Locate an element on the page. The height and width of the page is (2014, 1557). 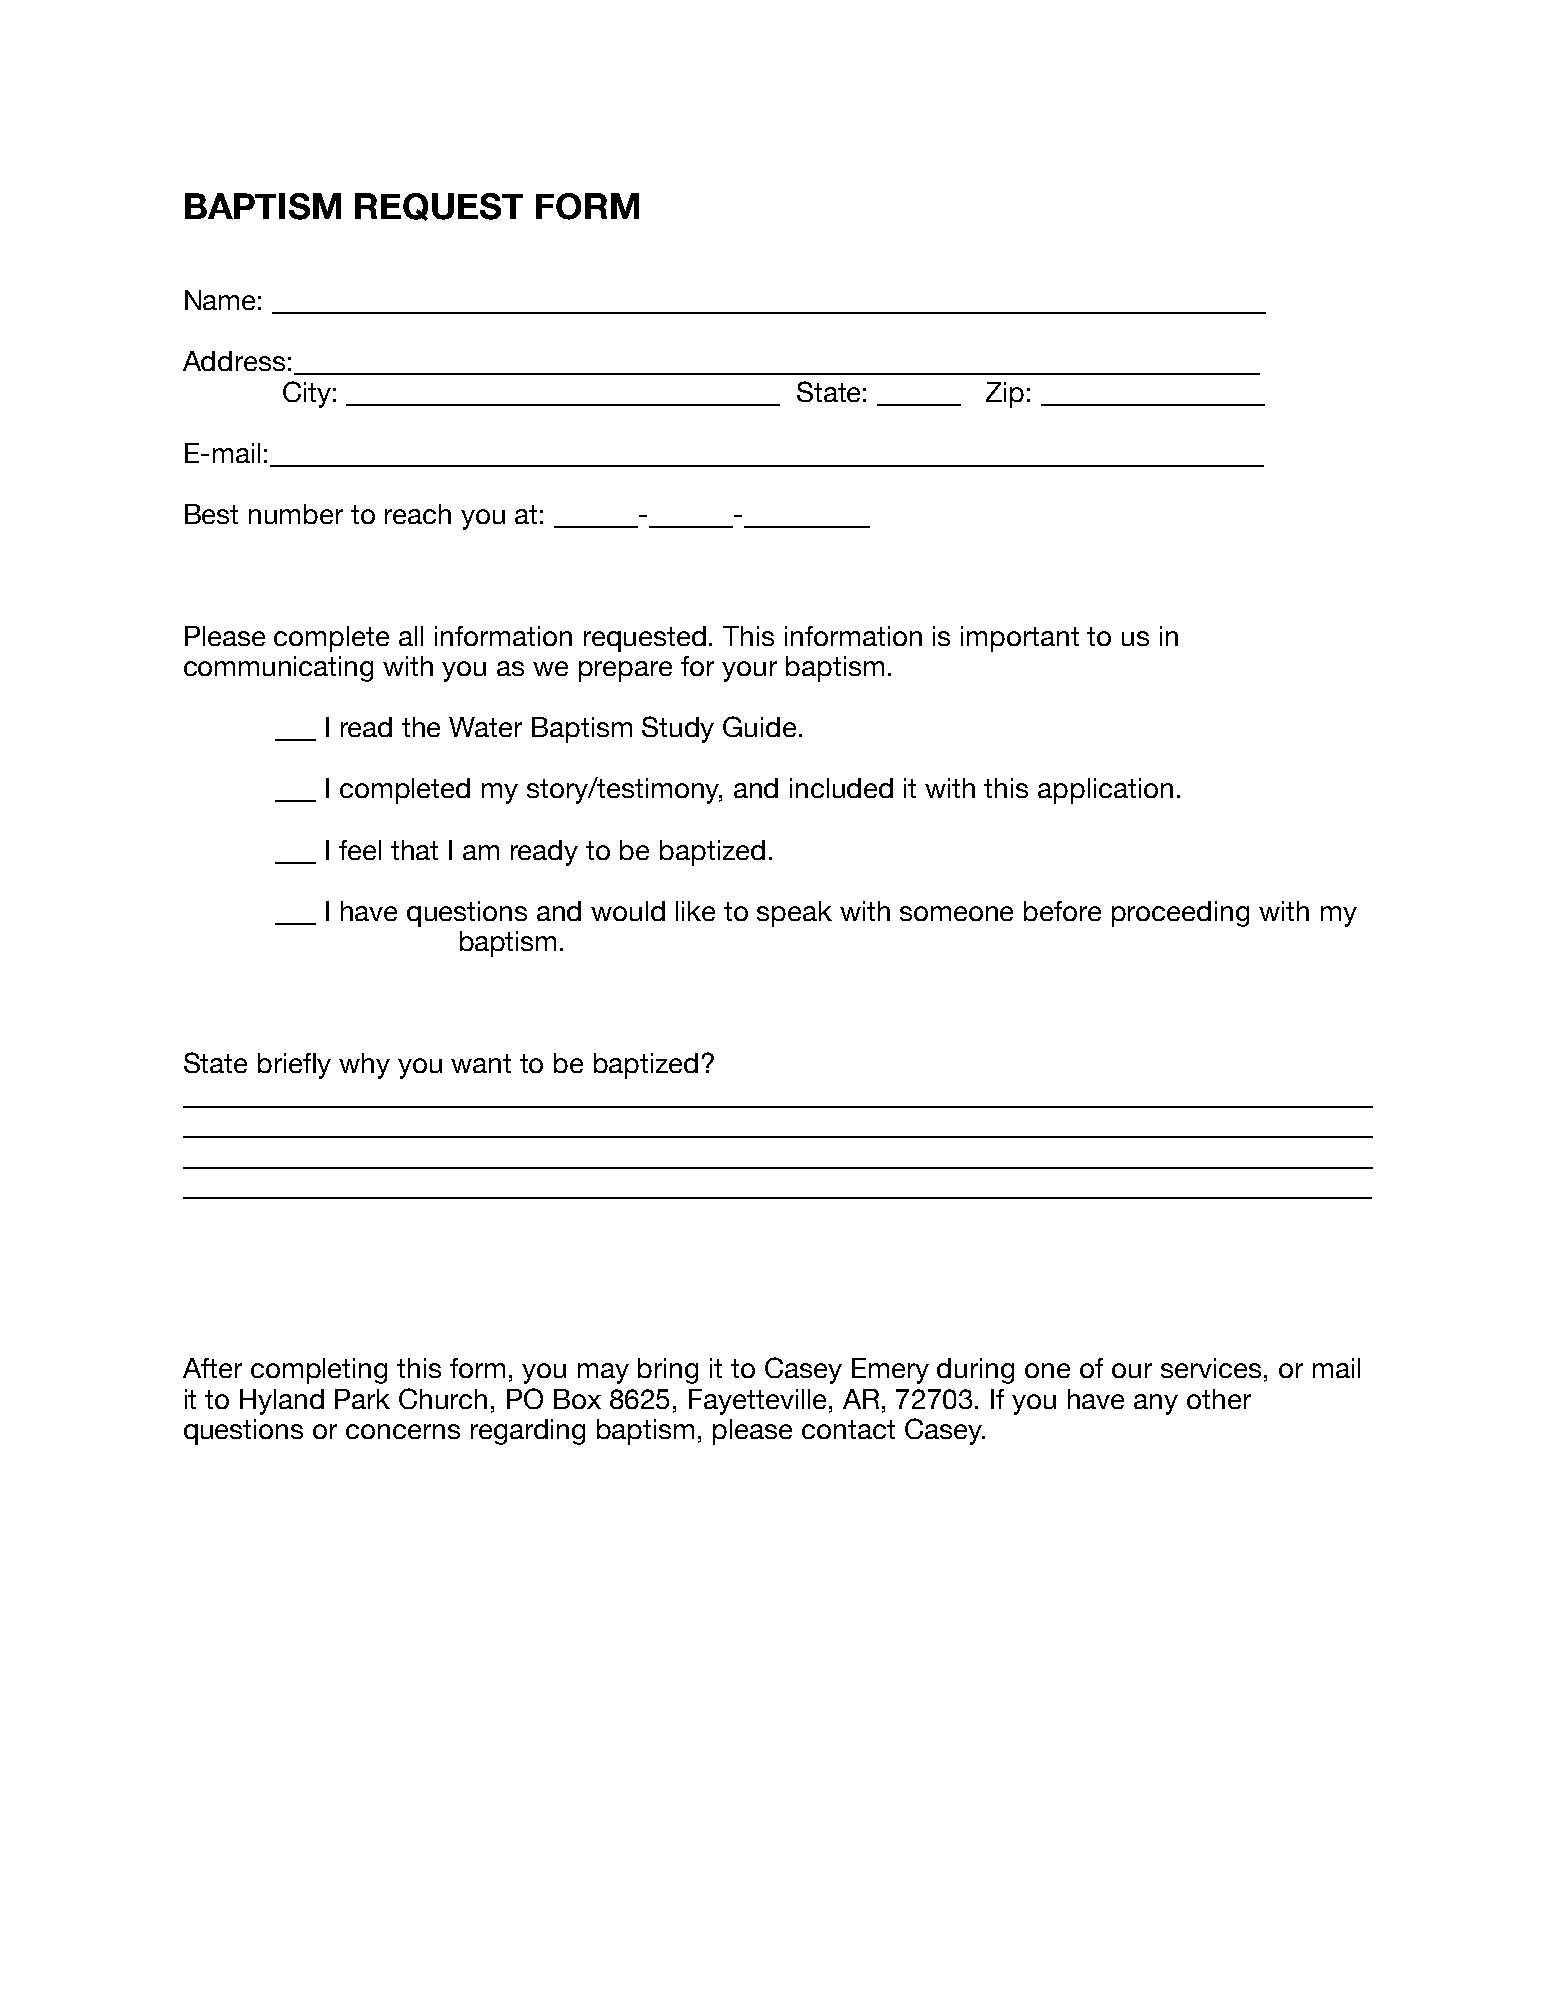
like is located at coordinates (695, 911).
